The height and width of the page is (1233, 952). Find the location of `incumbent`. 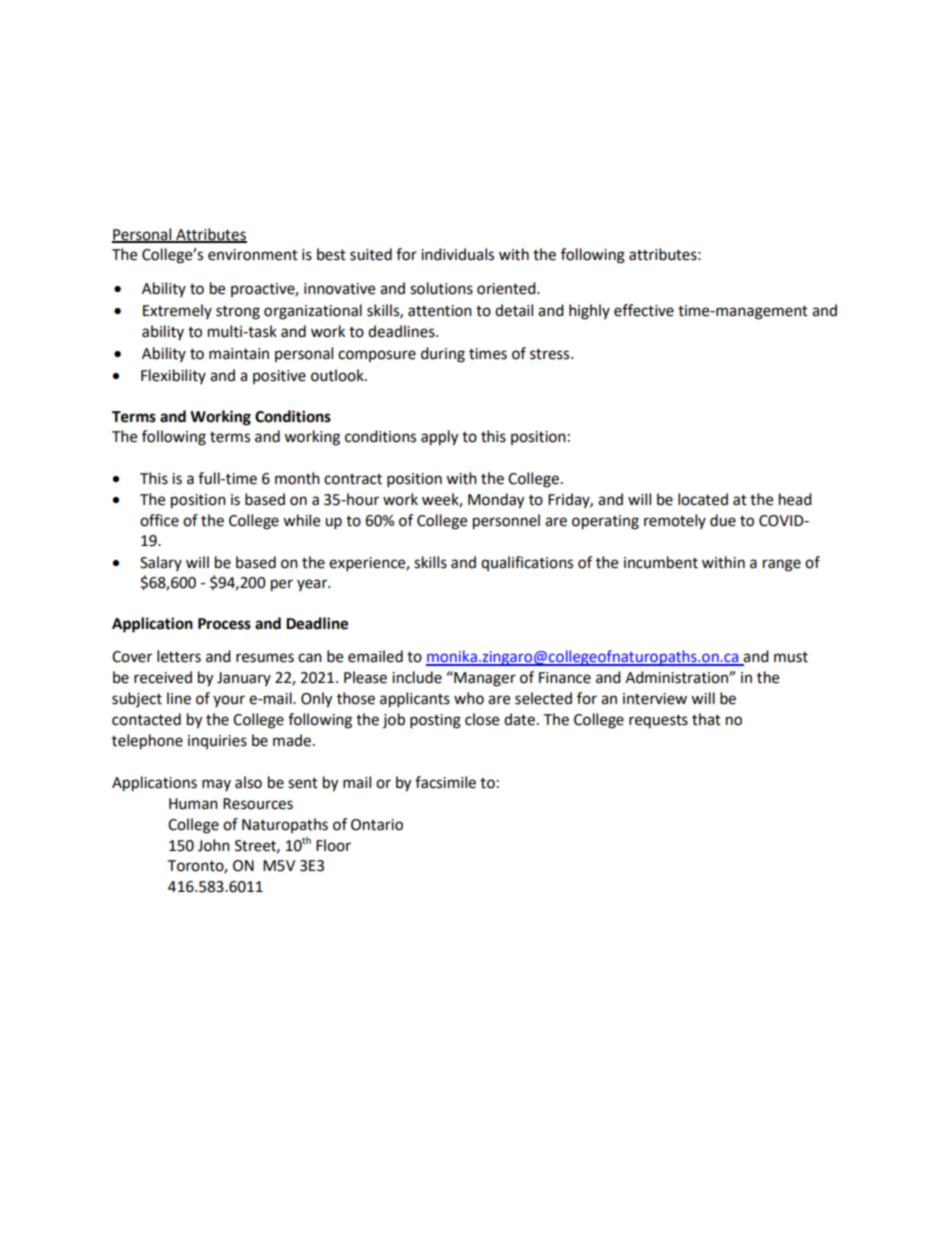

incumbent is located at coordinates (661, 562).
